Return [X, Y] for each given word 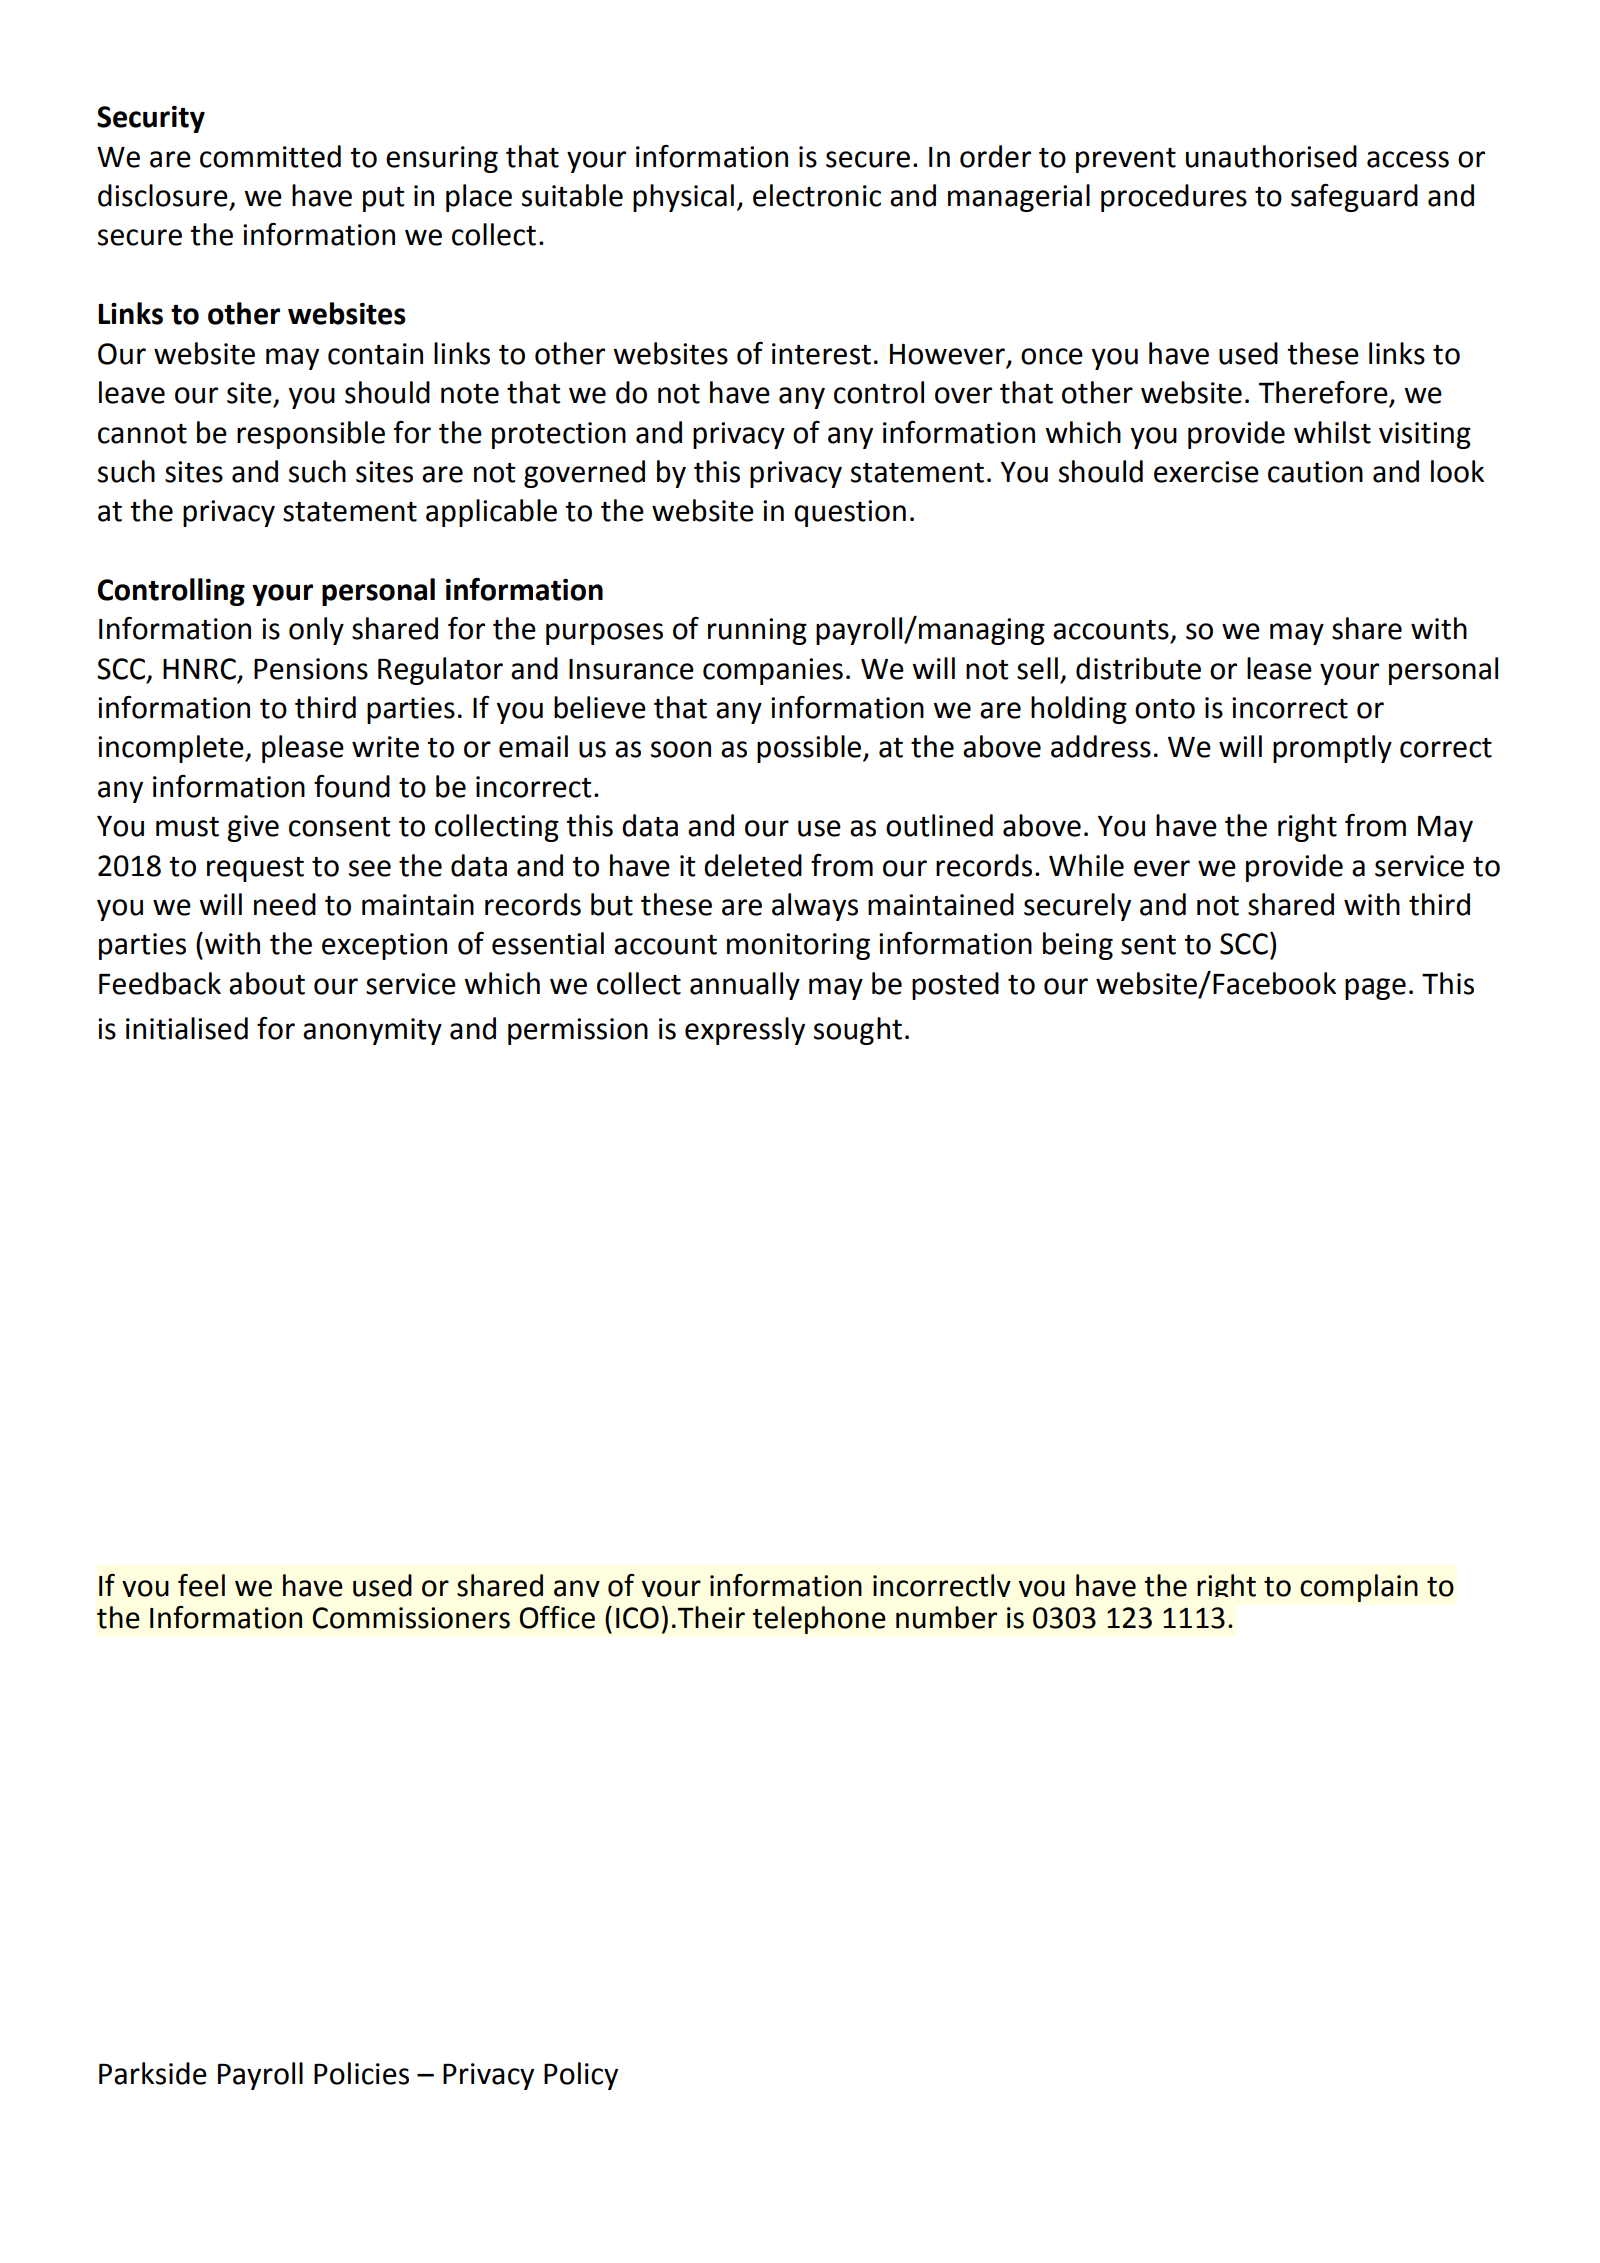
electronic [817, 195]
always [815, 907]
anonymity [372, 1031]
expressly [745, 1031]
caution [1315, 472]
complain [1359, 1588]
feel [201, 1585]
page [1375, 989]
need [285, 904]
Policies [361, 2073]
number [946, 1617]
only [316, 631]
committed [270, 156]
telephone [819, 1620]
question [850, 513]
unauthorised [1271, 156]
